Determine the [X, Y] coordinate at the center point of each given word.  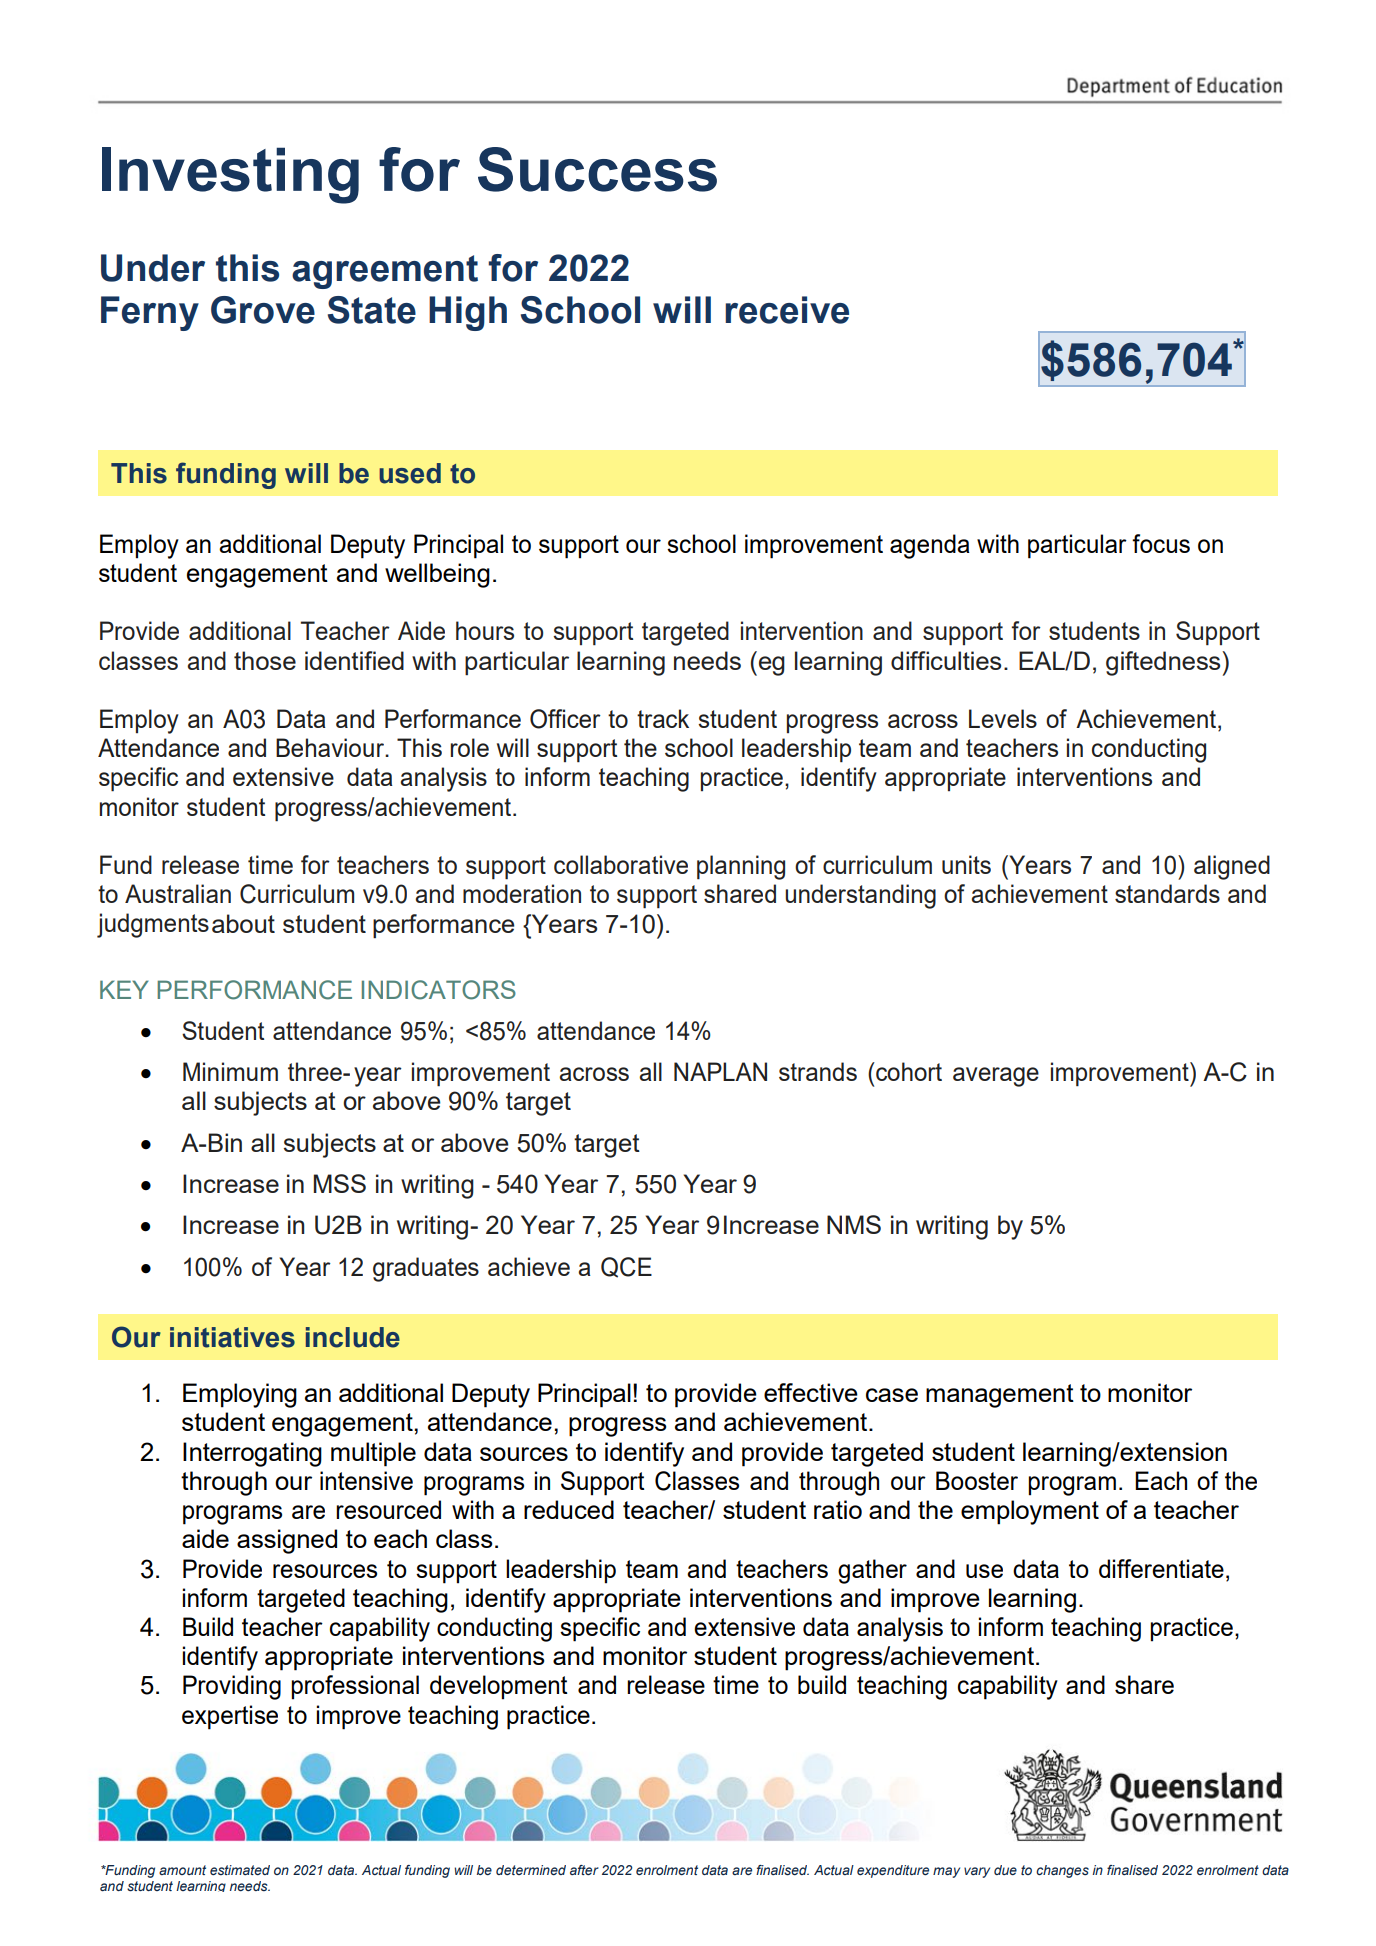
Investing [230, 175]
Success [597, 169]
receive [787, 310]
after [584, 1870]
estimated [240, 1870]
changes [1062, 1871]
